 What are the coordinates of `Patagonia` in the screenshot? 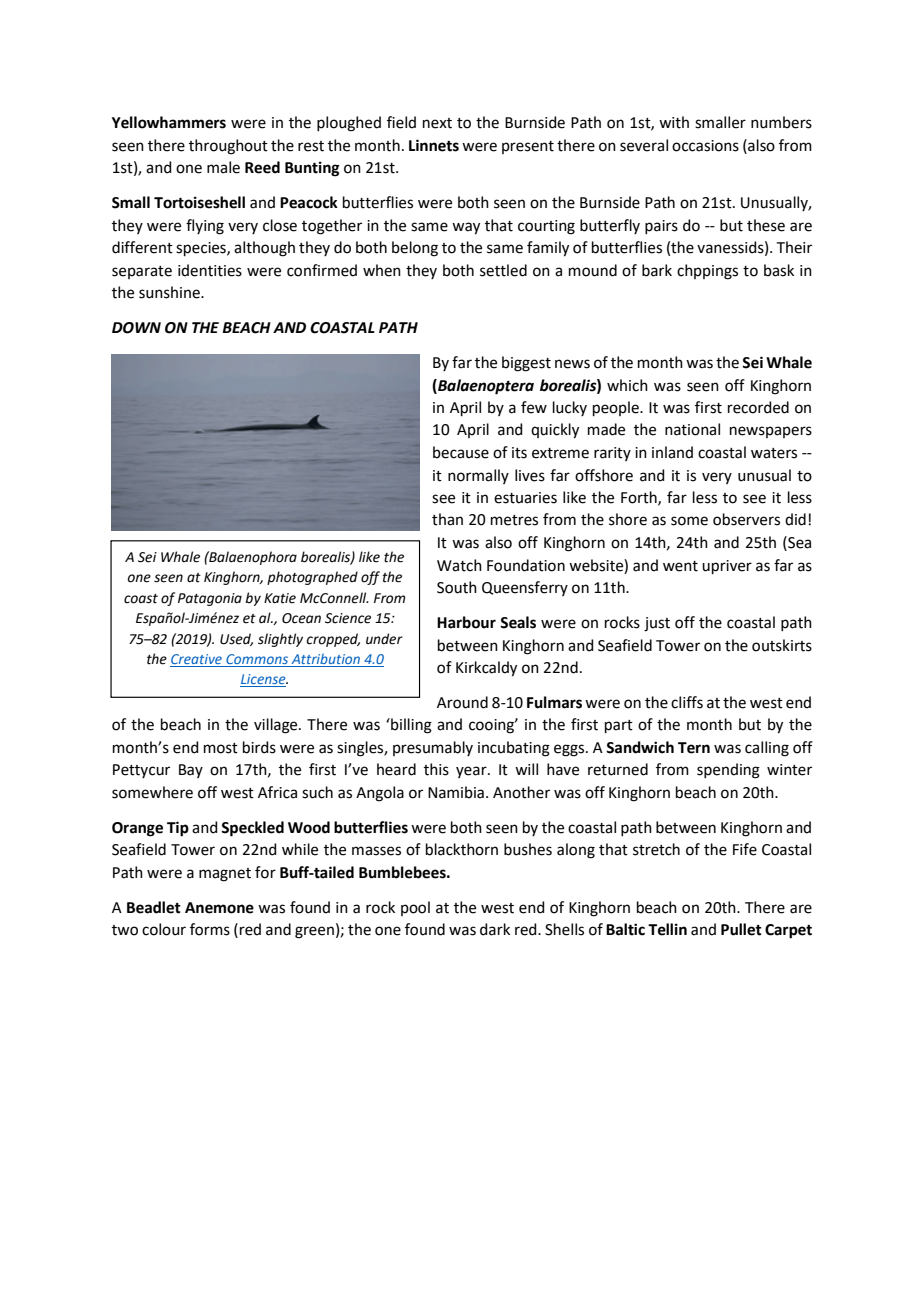 It's located at (210, 599).
